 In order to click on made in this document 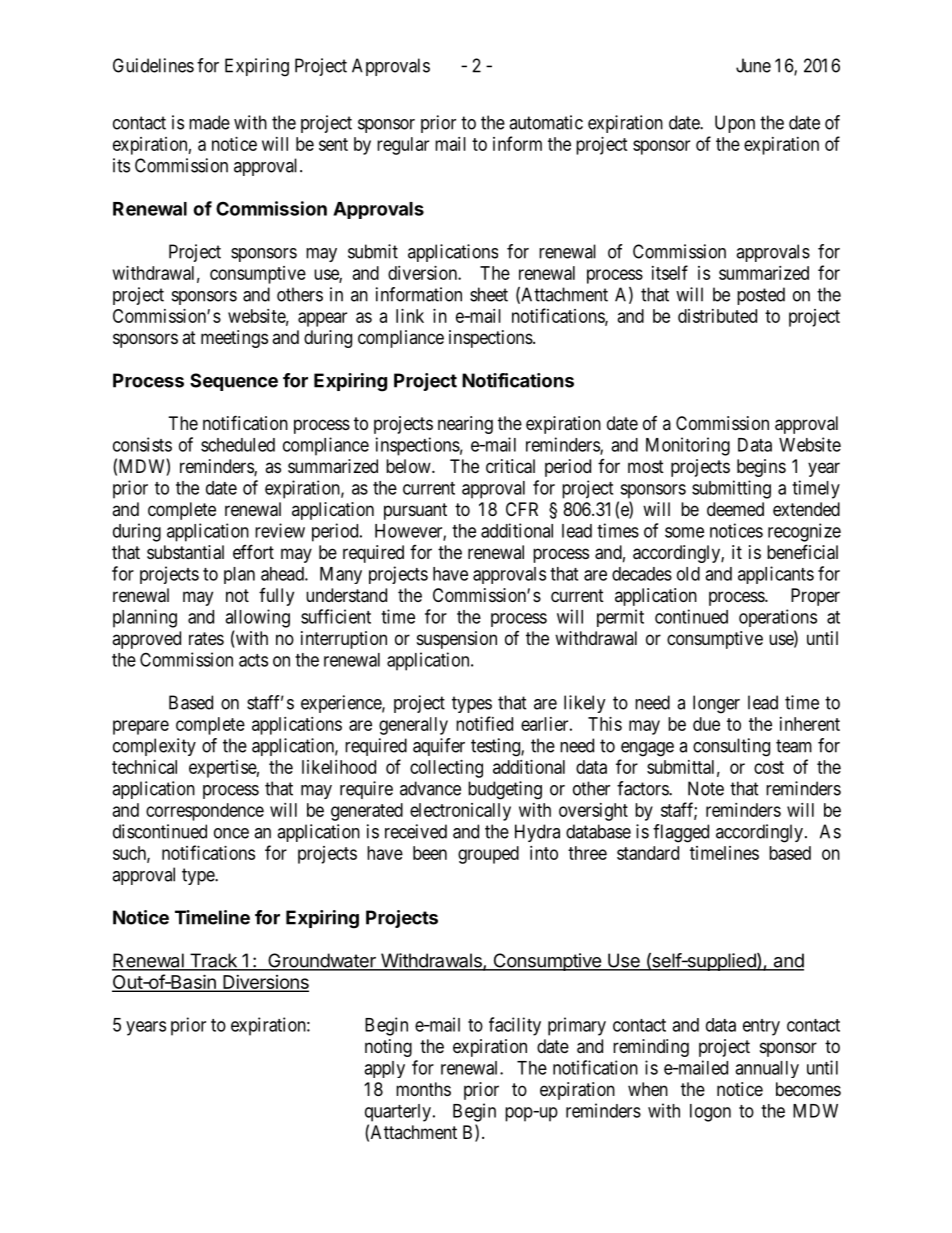, I will do `click(209, 122)`.
